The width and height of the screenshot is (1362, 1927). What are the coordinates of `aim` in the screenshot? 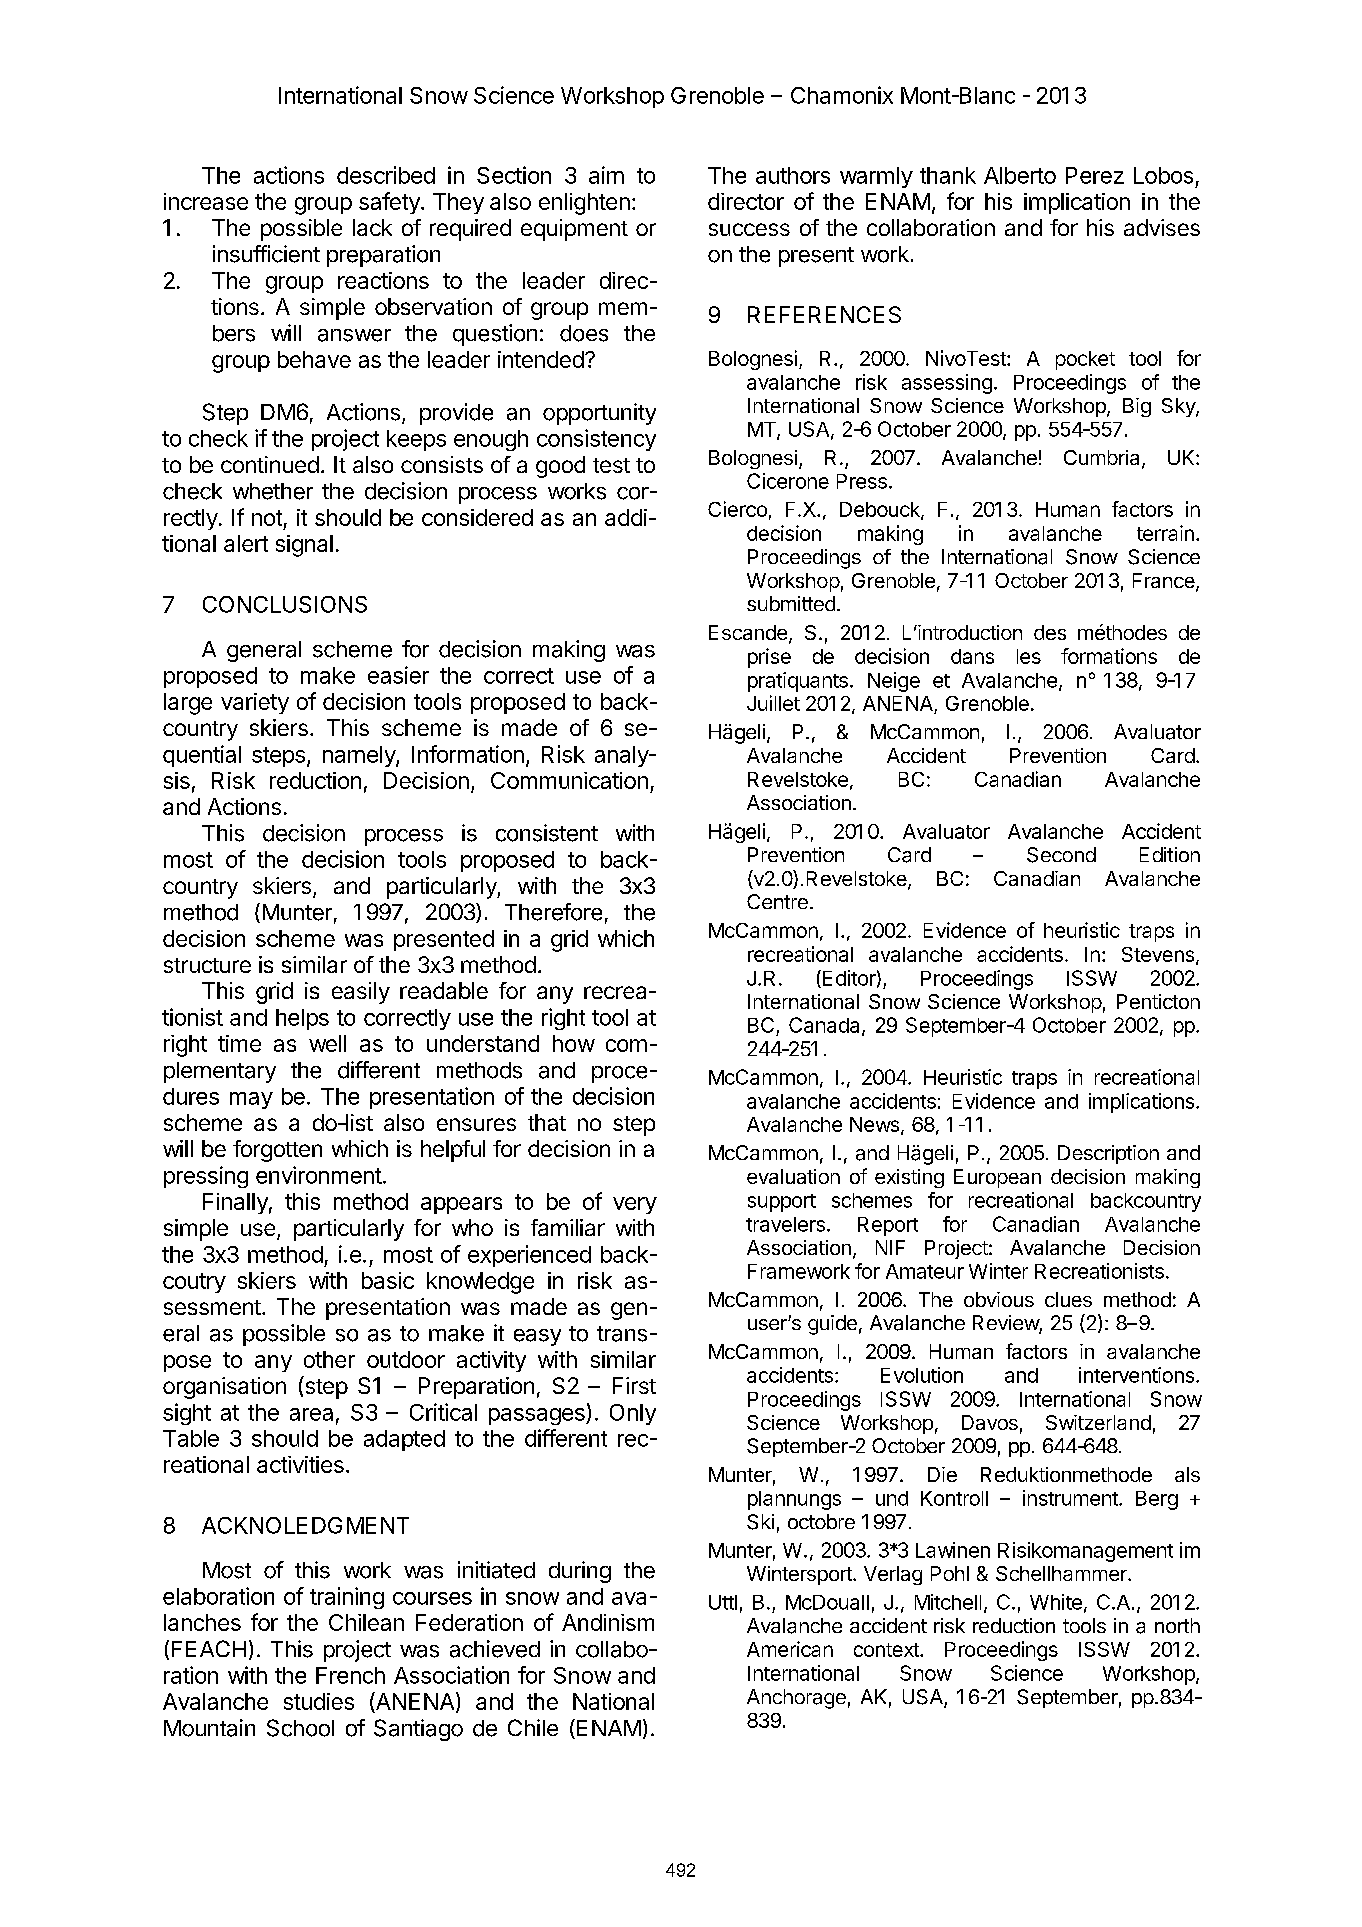 It's located at (606, 175).
